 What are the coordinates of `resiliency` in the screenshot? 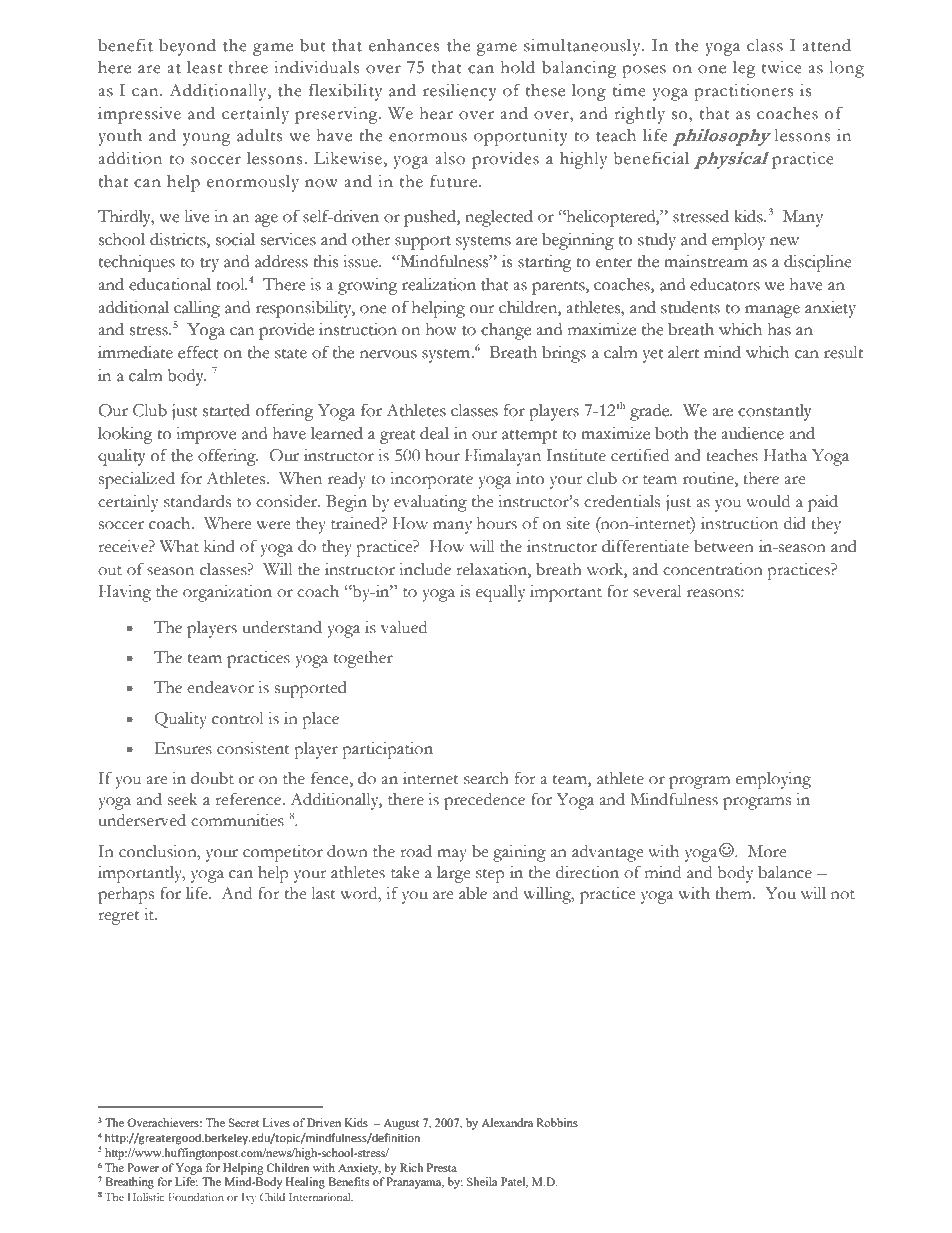 It's located at (460, 92).
